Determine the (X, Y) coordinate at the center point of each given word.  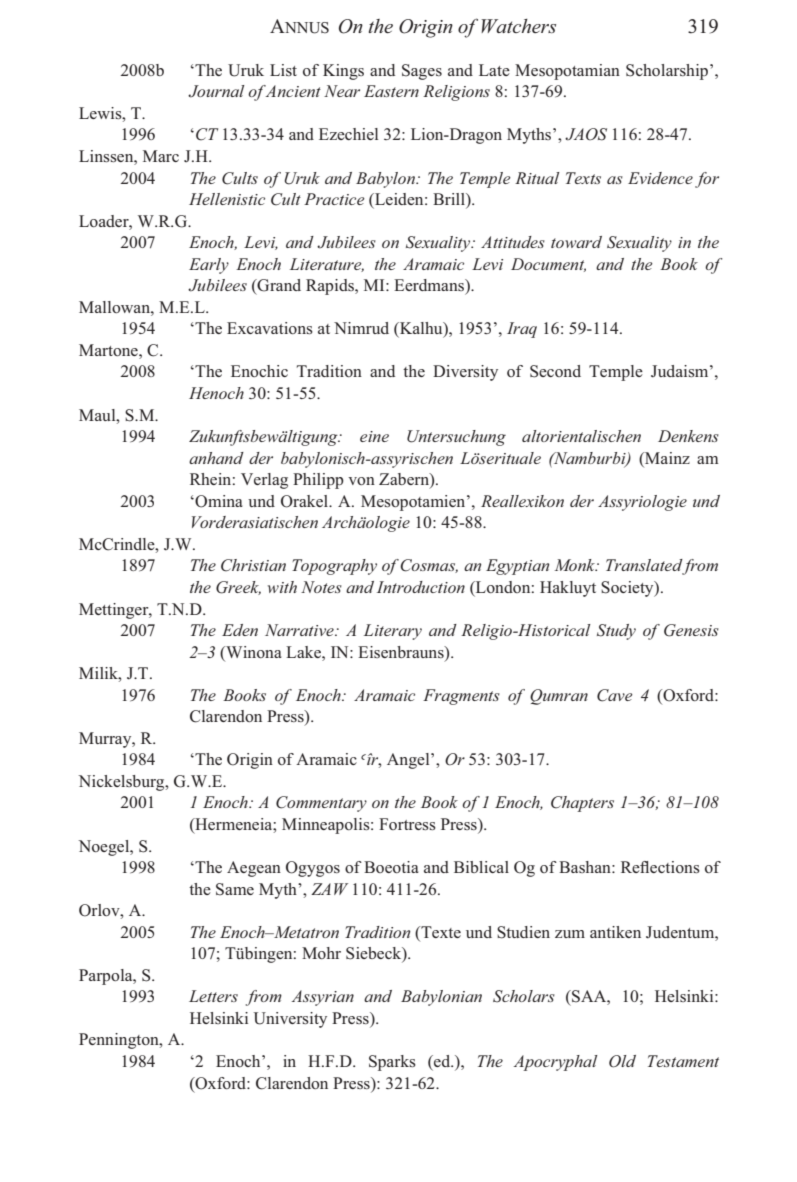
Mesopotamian (567, 72)
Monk (576, 565)
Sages (422, 72)
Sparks (392, 1063)
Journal (216, 91)
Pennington (120, 1041)
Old (622, 1061)
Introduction (421, 587)
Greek (238, 588)
